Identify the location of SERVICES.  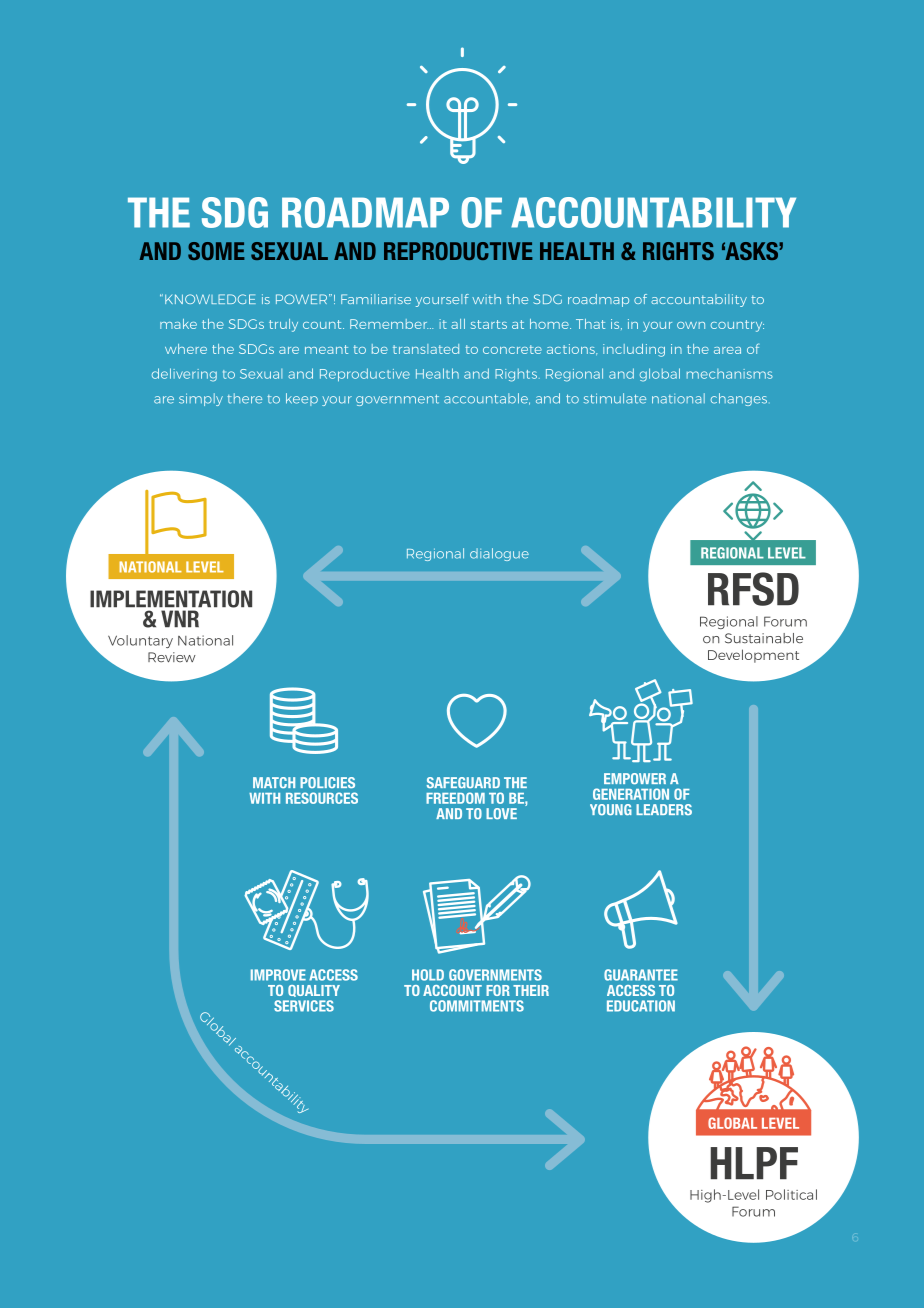
(304, 1006).
